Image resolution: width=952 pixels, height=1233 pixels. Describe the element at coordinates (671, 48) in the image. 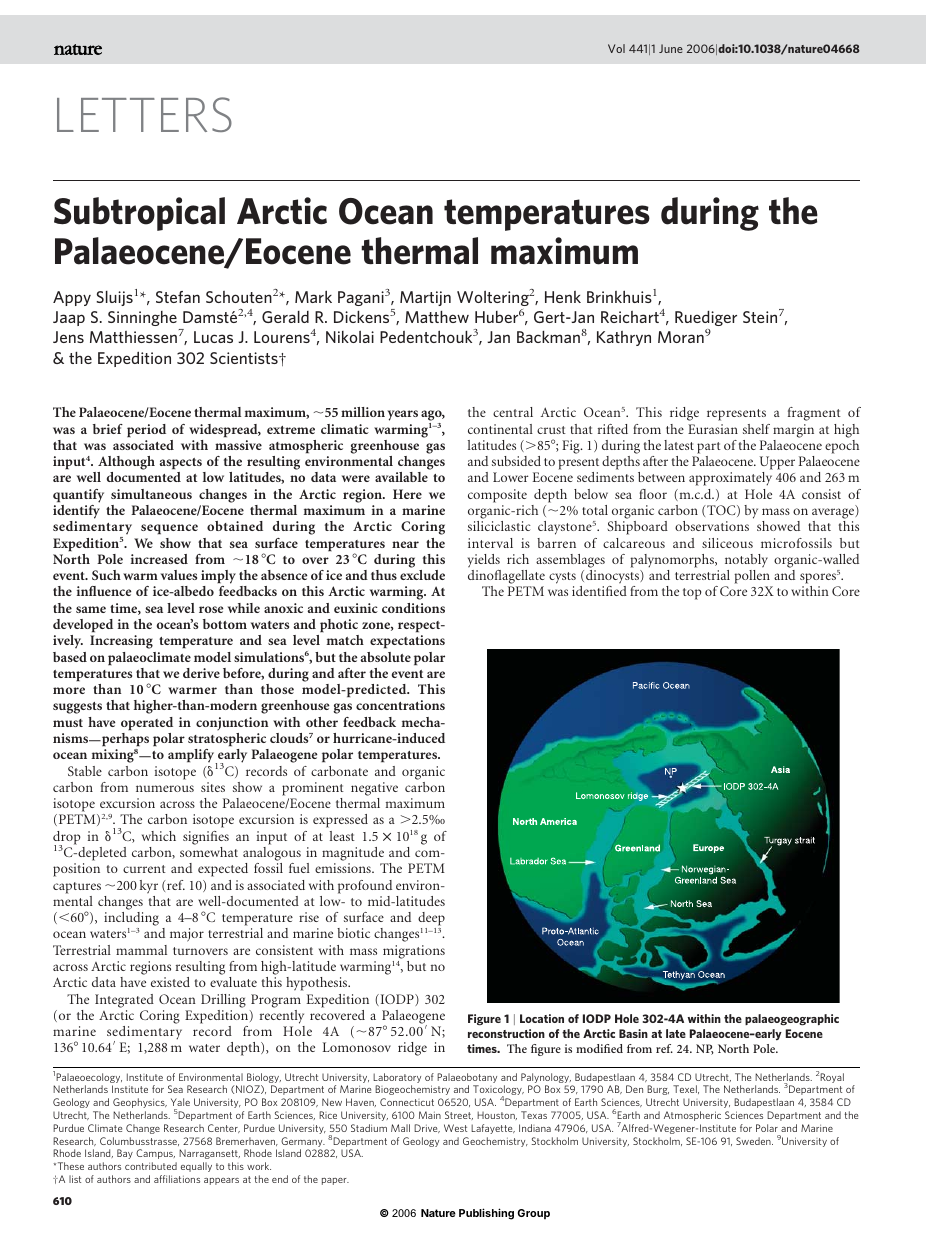

I see `June` at that location.
